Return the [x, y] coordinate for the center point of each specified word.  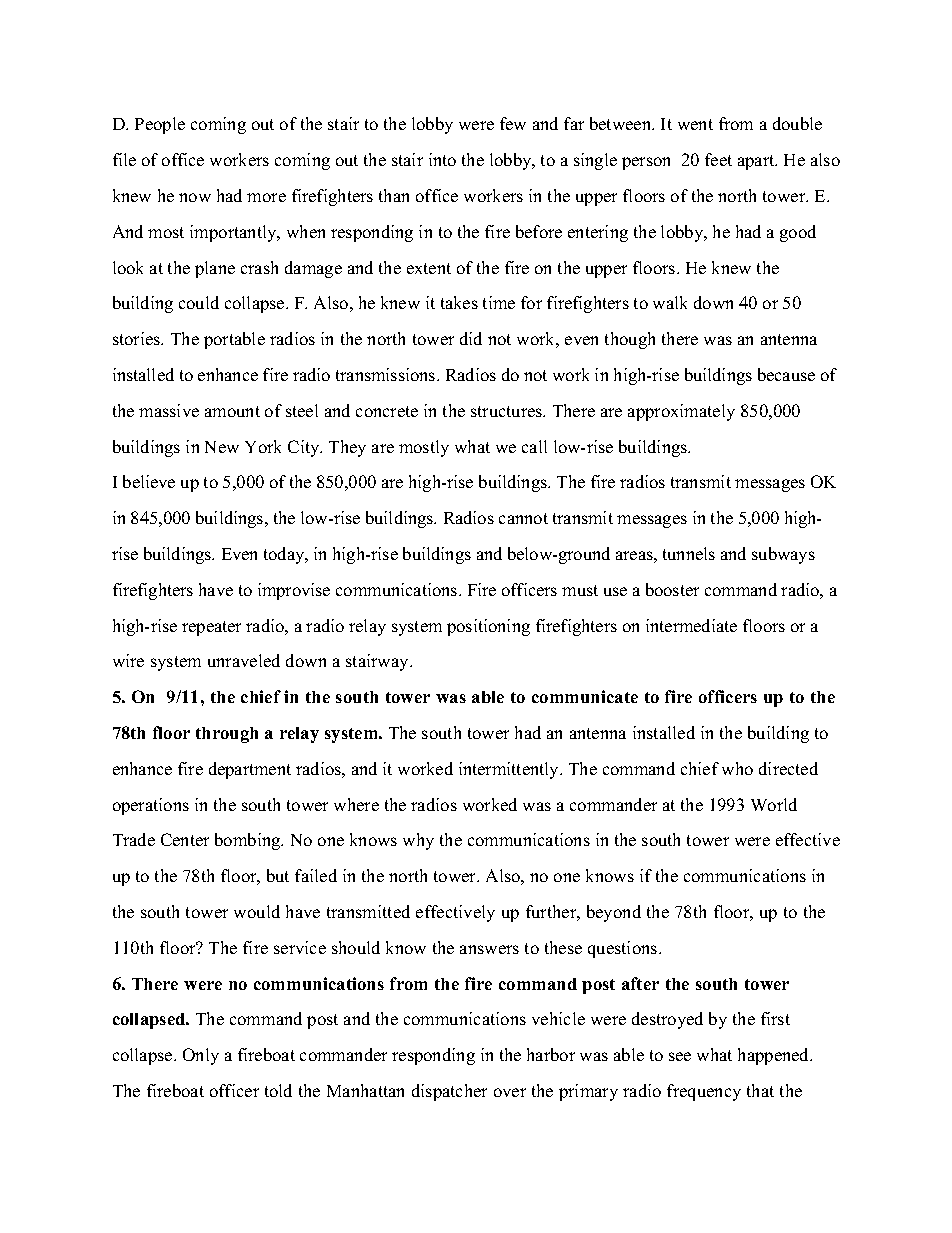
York [263, 446]
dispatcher [449, 1092]
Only [201, 1056]
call [534, 446]
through [227, 735]
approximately [681, 412]
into [442, 159]
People [160, 125]
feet [718, 159]
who [737, 768]
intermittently [510, 770]
